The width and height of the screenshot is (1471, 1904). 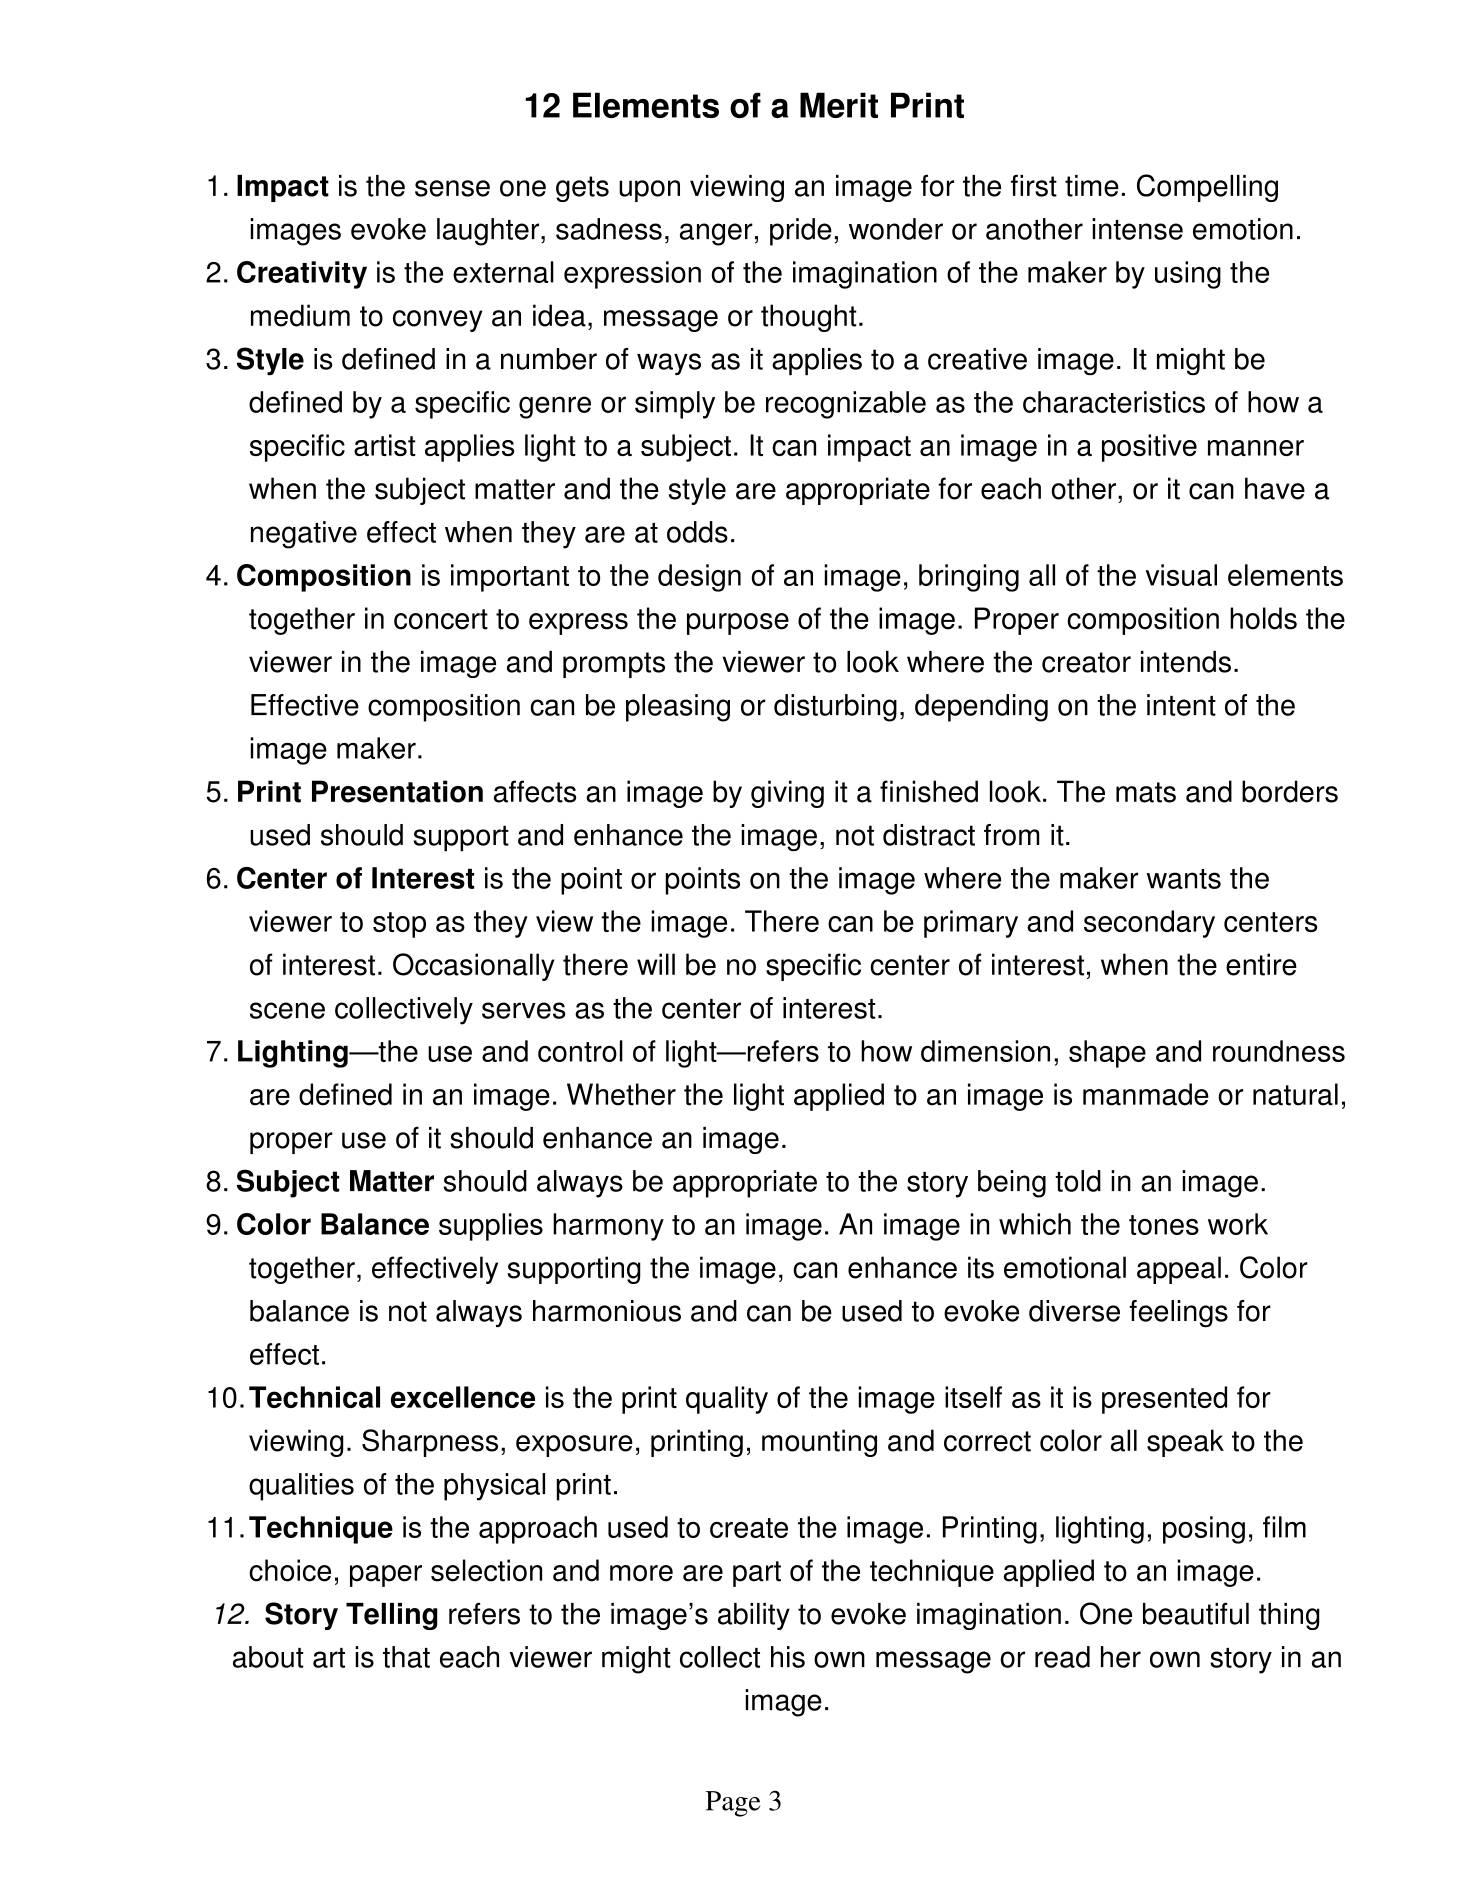 I want to click on Page, so click(x=733, y=1804).
